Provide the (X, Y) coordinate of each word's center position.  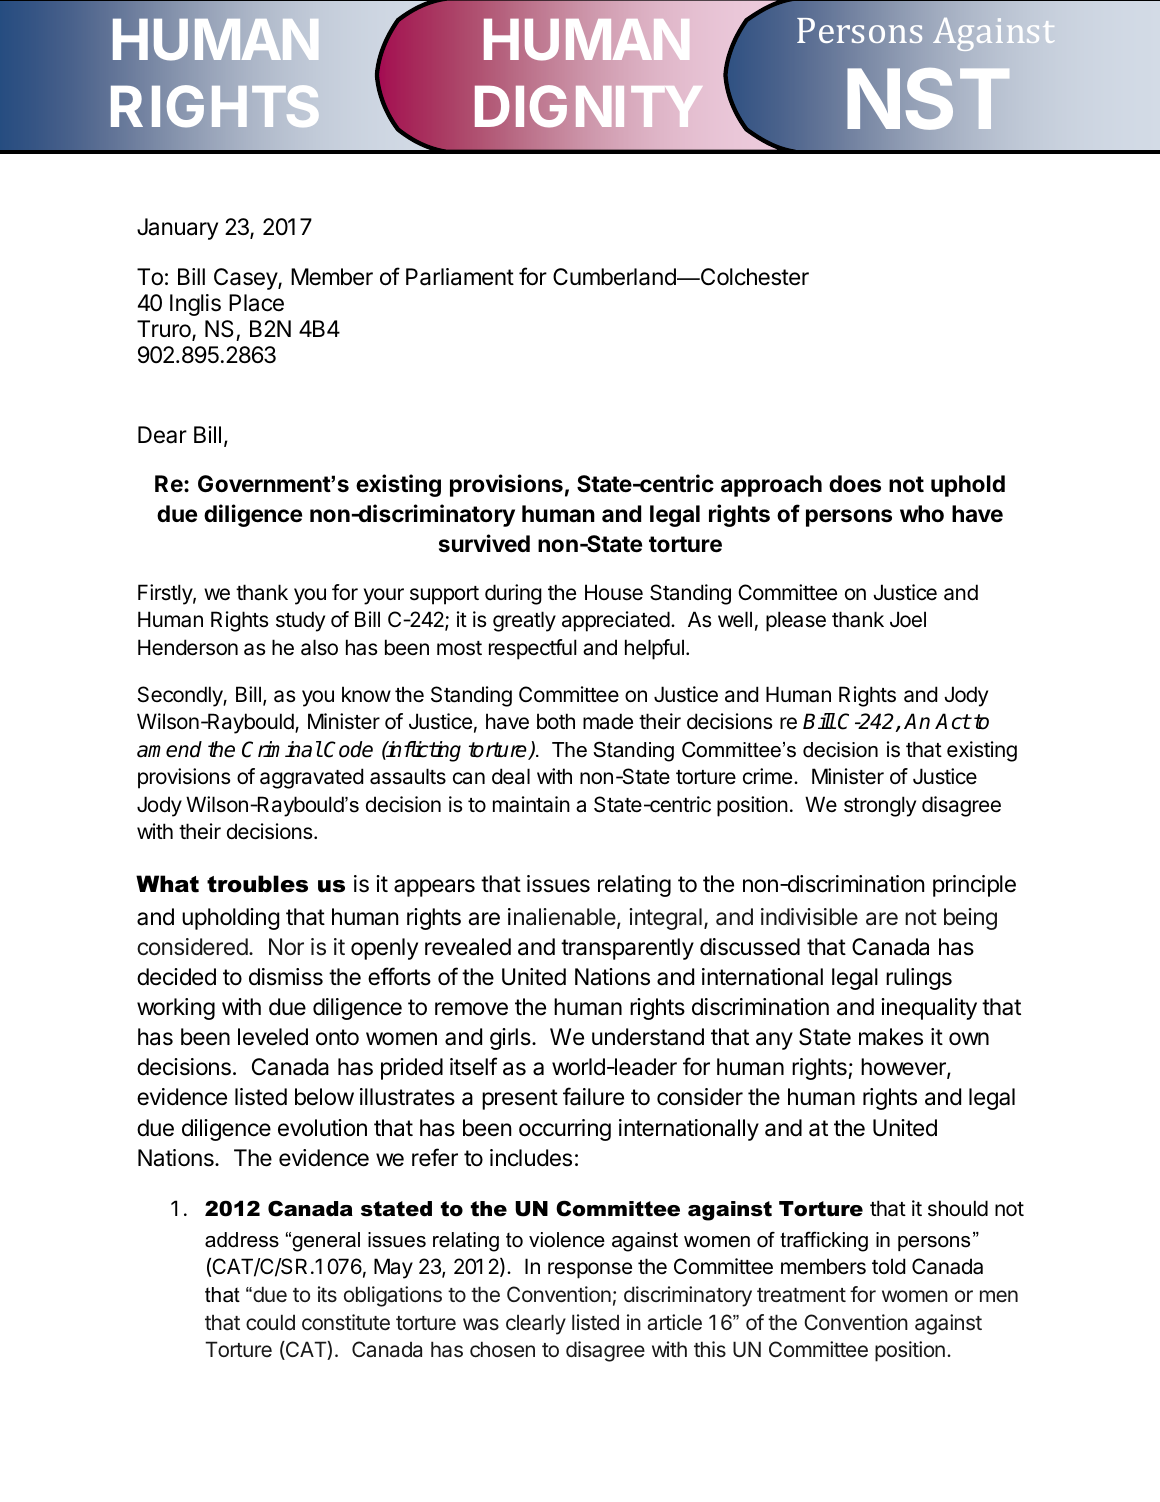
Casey (246, 279)
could (270, 1322)
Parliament (460, 277)
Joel (908, 619)
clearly (536, 1324)
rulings (919, 979)
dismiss (286, 977)
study (300, 621)
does (855, 484)
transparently (627, 949)
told (888, 1266)
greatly (524, 621)
